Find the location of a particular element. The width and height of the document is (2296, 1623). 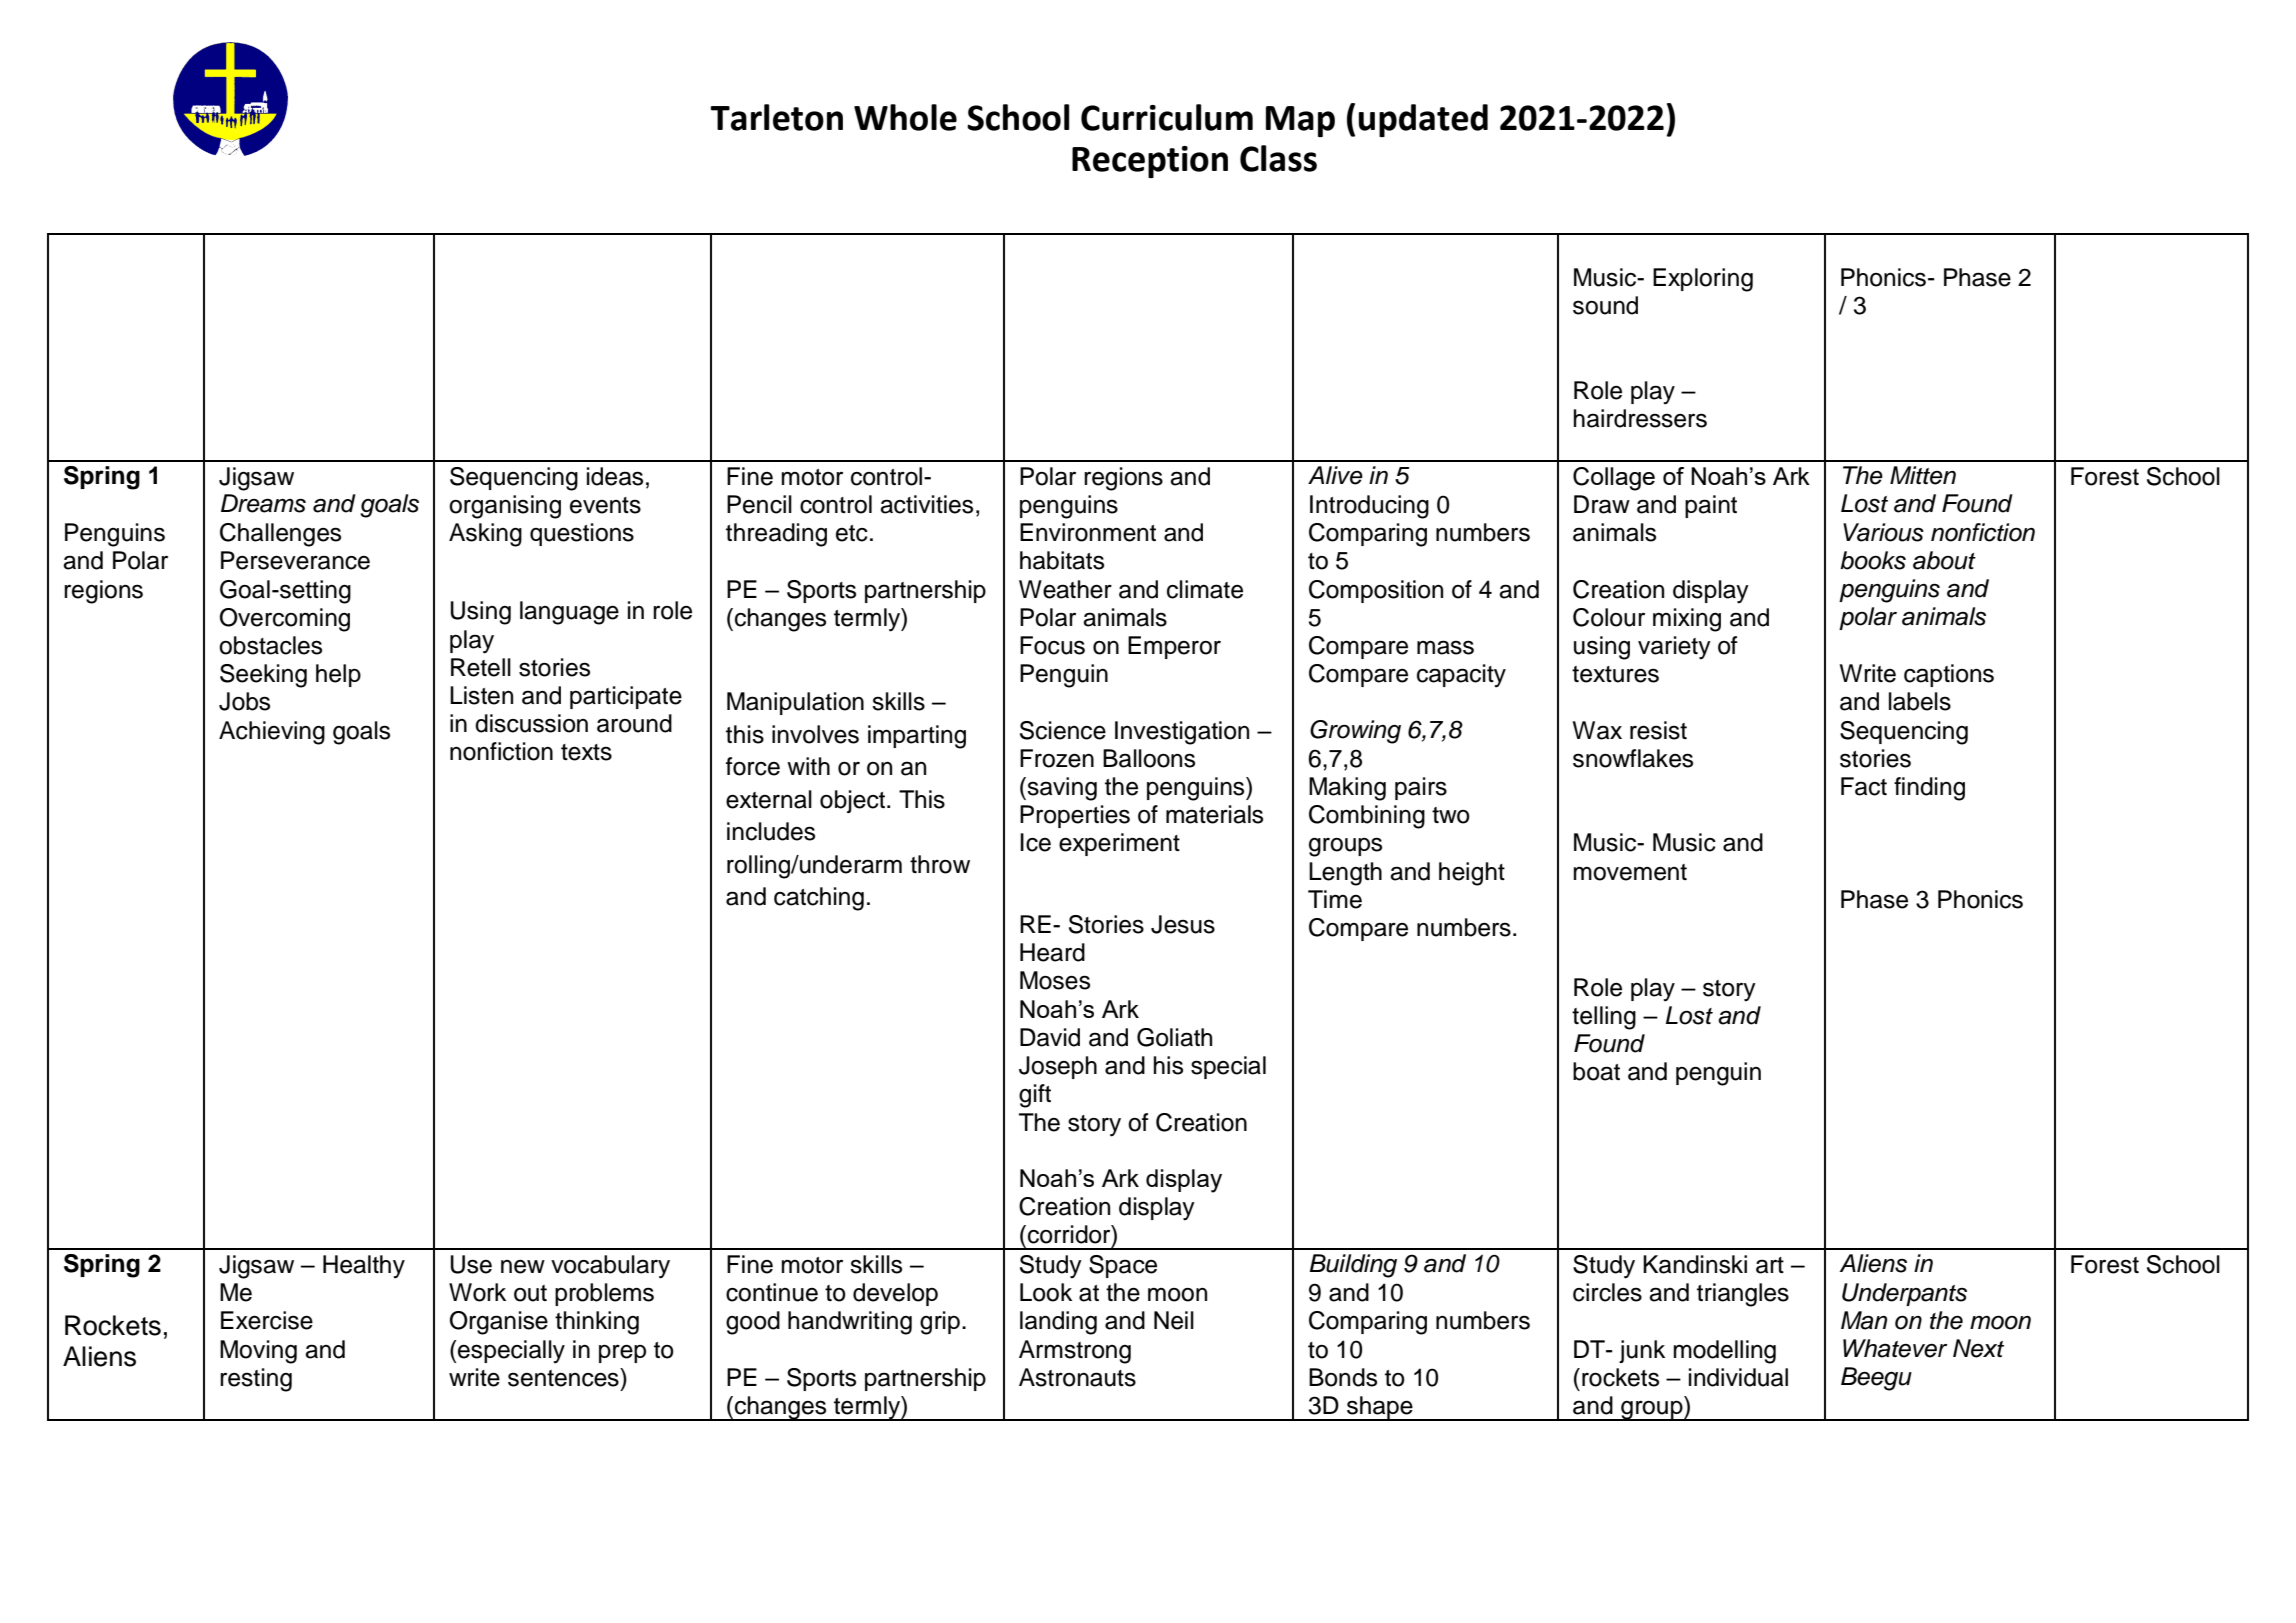

Whole is located at coordinates (905, 117).
